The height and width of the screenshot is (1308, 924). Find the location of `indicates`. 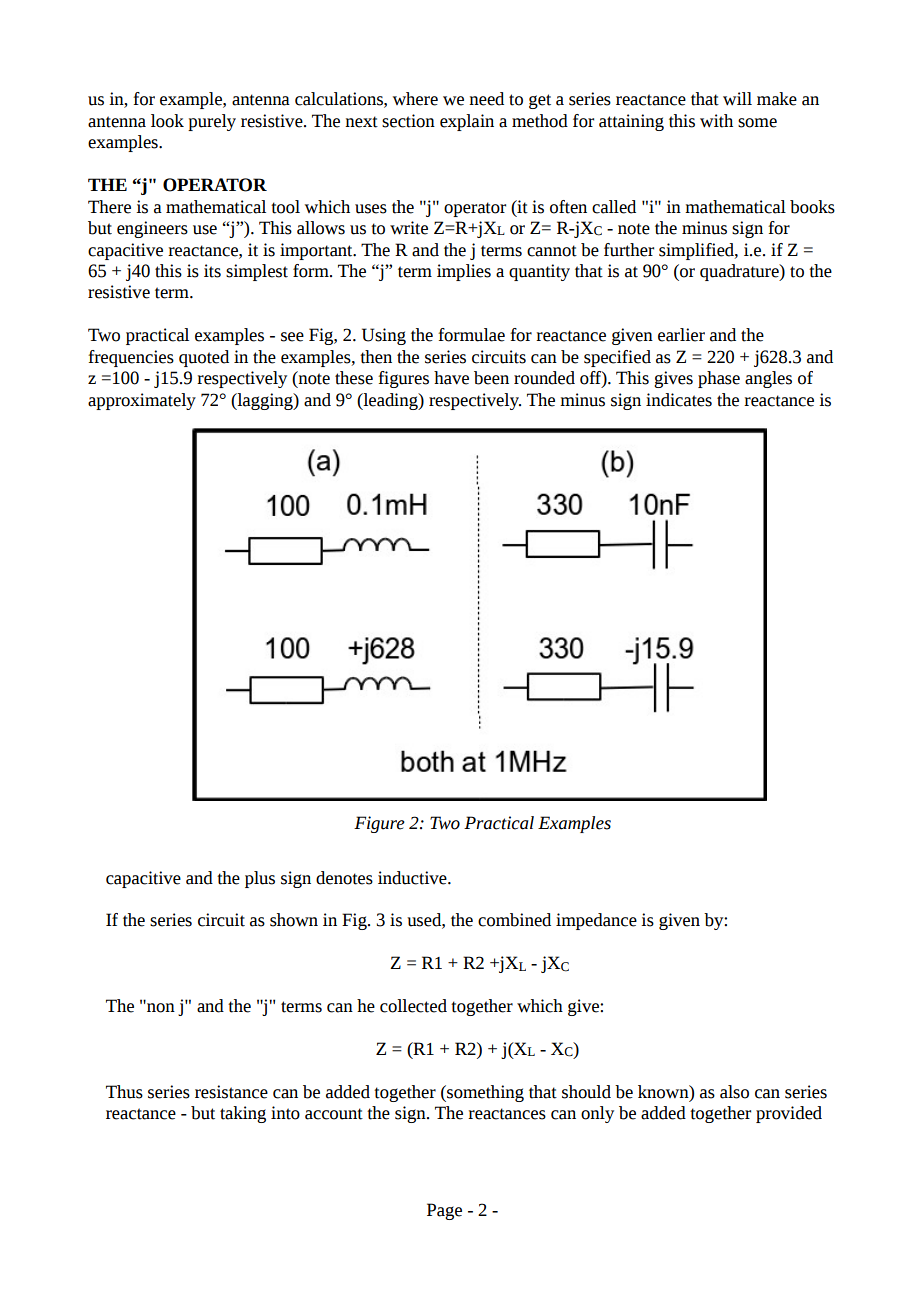

indicates is located at coordinates (679, 400).
